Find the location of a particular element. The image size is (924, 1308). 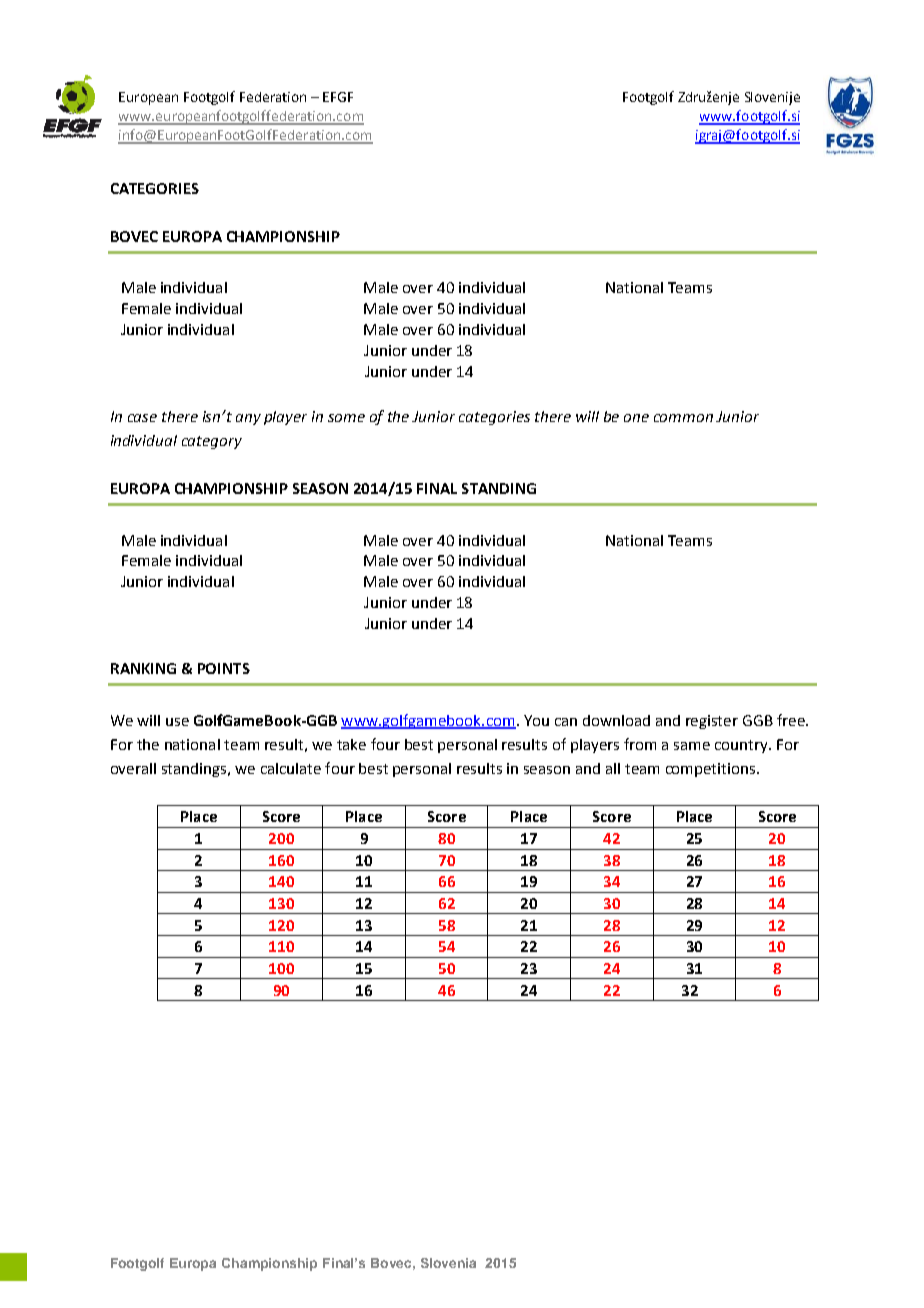

register is located at coordinates (712, 722).
